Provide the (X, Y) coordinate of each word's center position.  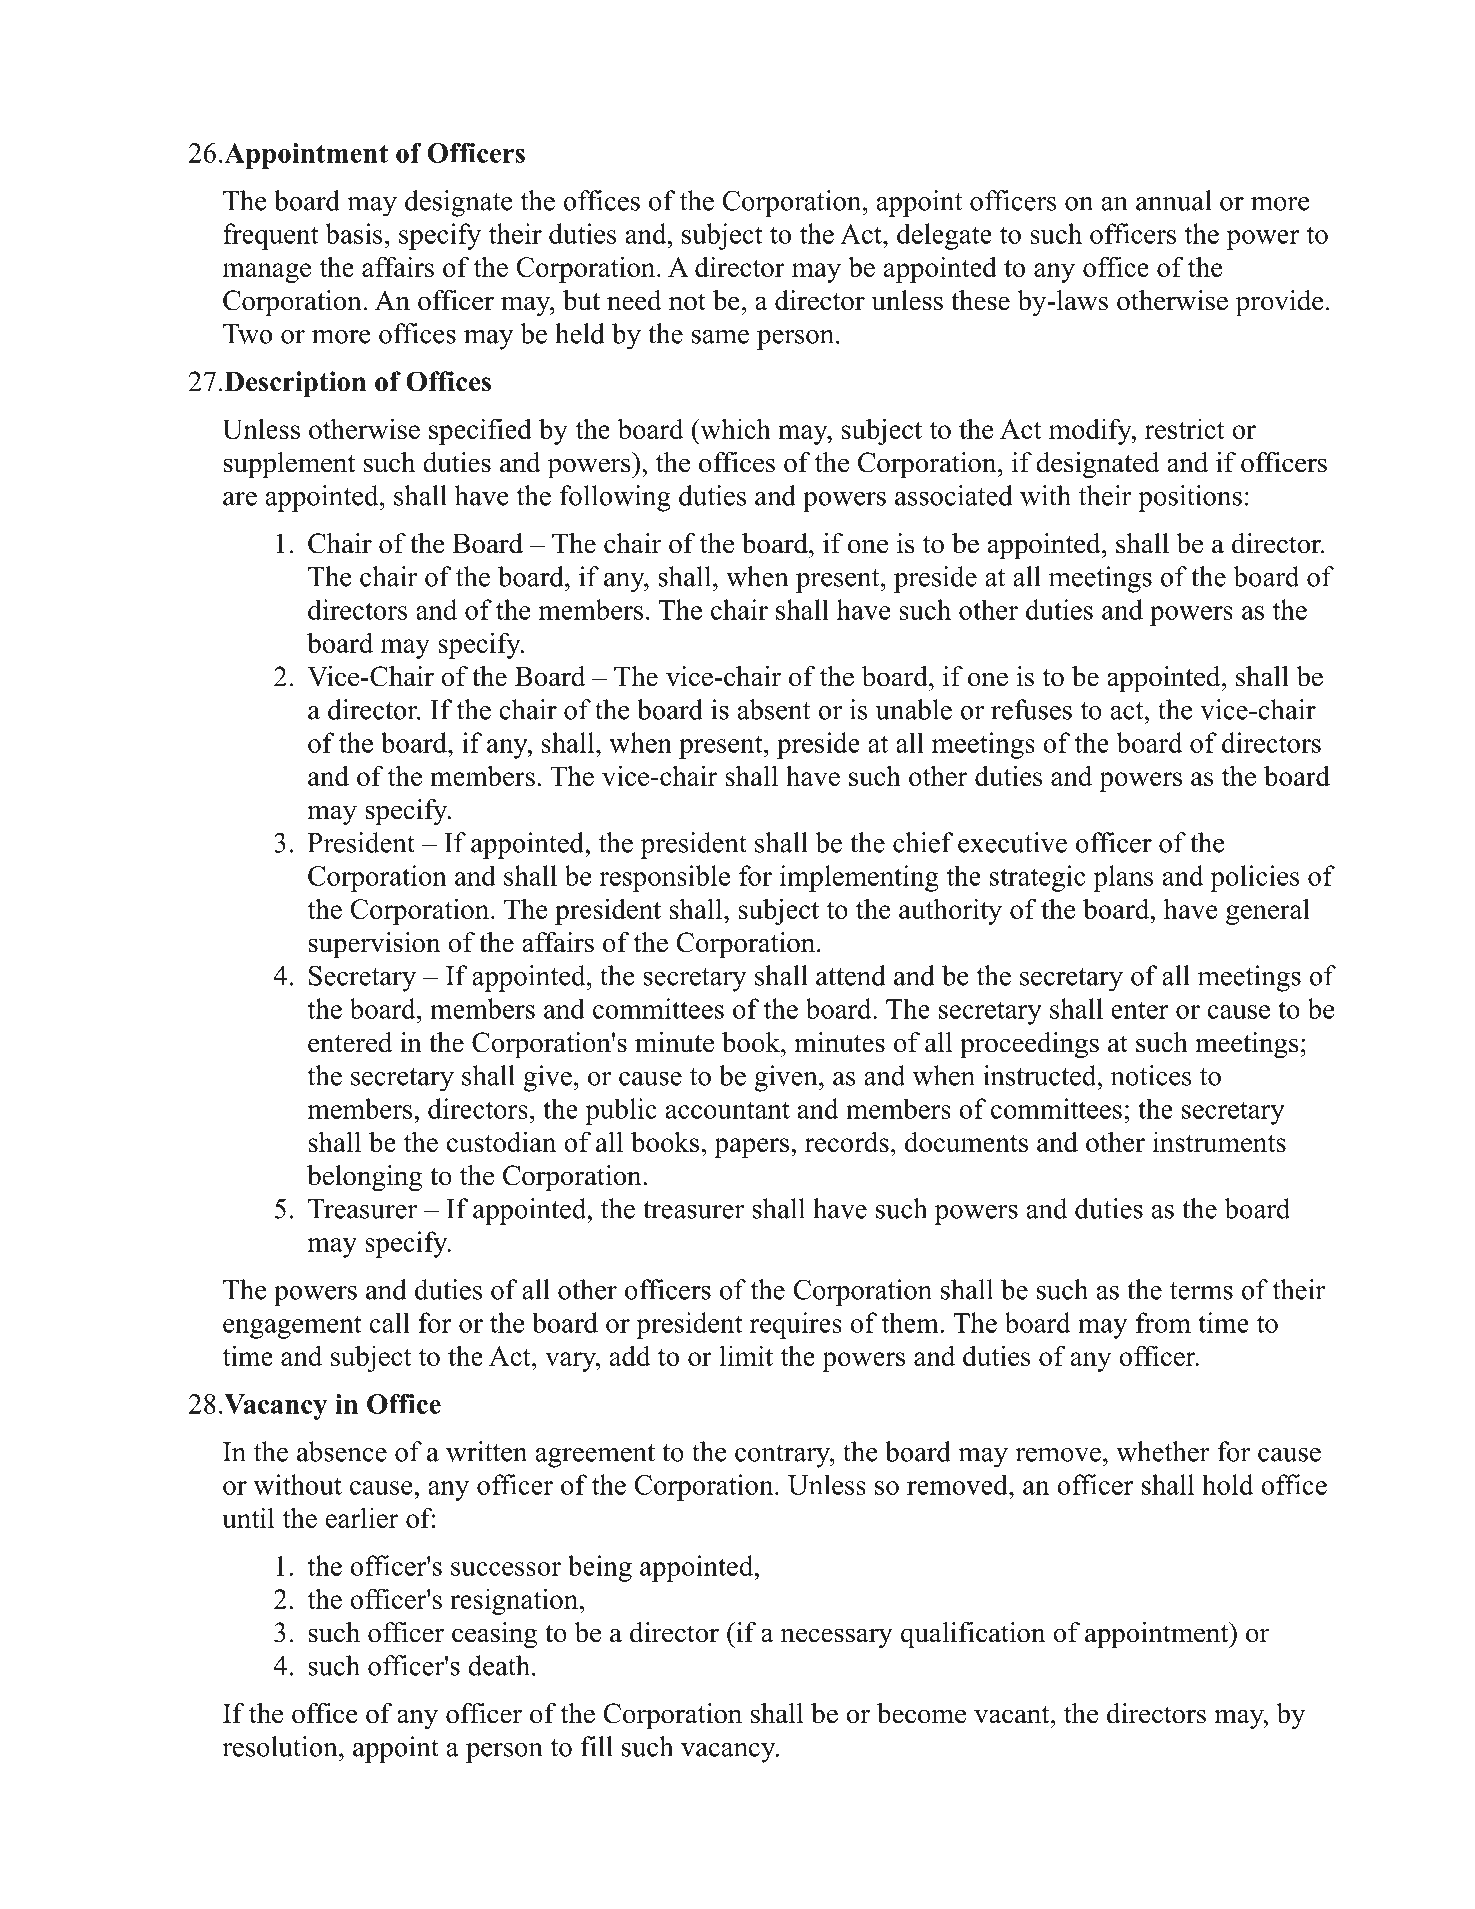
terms (1201, 1291)
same (720, 337)
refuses (1031, 709)
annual (1174, 200)
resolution (281, 1746)
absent (774, 709)
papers (751, 1148)
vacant (1013, 1715)
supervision (374, 945)
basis (353, 233)
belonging (364, 1178)
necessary (837, 1638)
